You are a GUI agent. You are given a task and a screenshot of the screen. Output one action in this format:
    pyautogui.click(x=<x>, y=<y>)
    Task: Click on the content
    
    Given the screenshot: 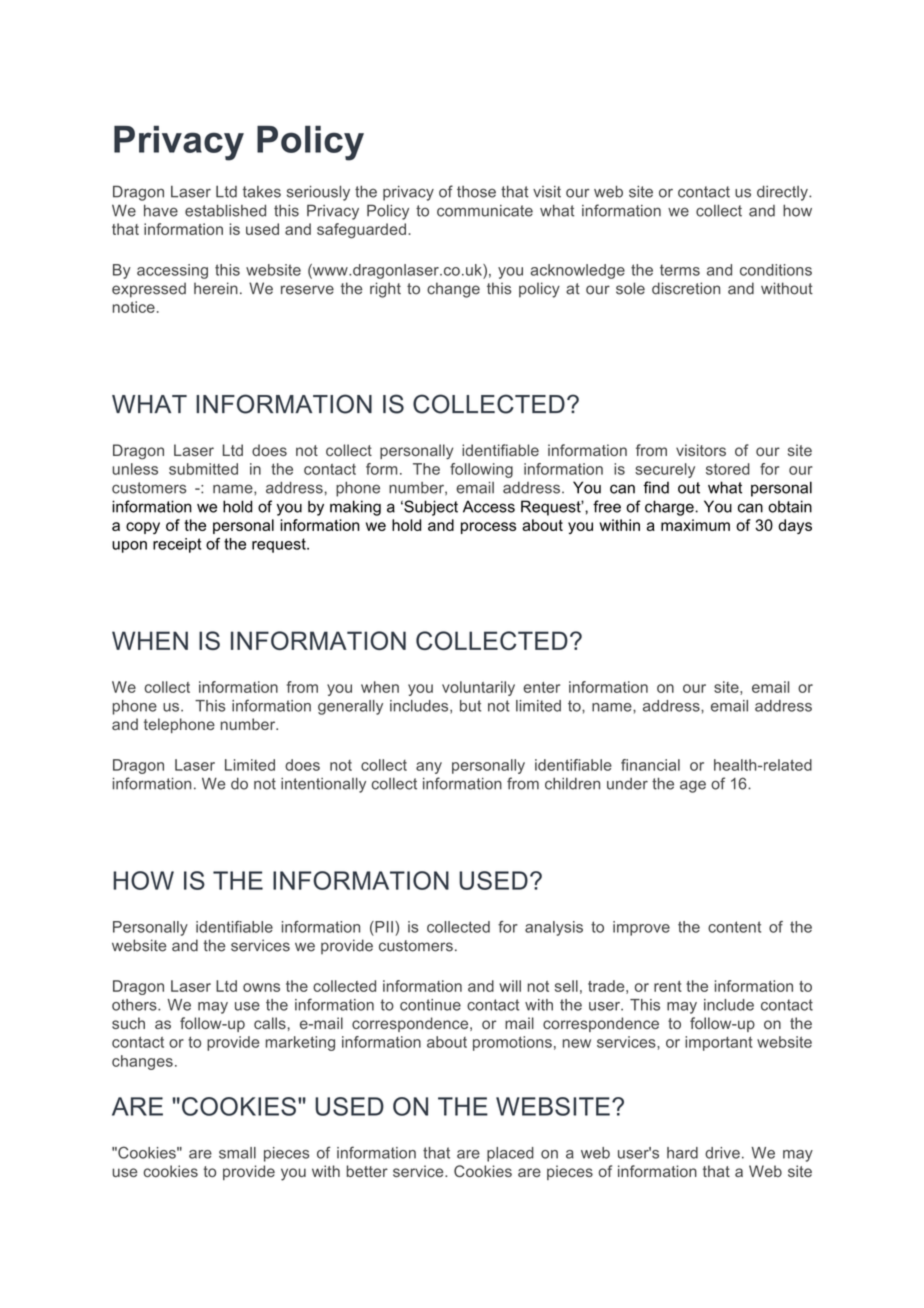 What is the action you would take?
    pyautogui.click(x=734, y=927)
